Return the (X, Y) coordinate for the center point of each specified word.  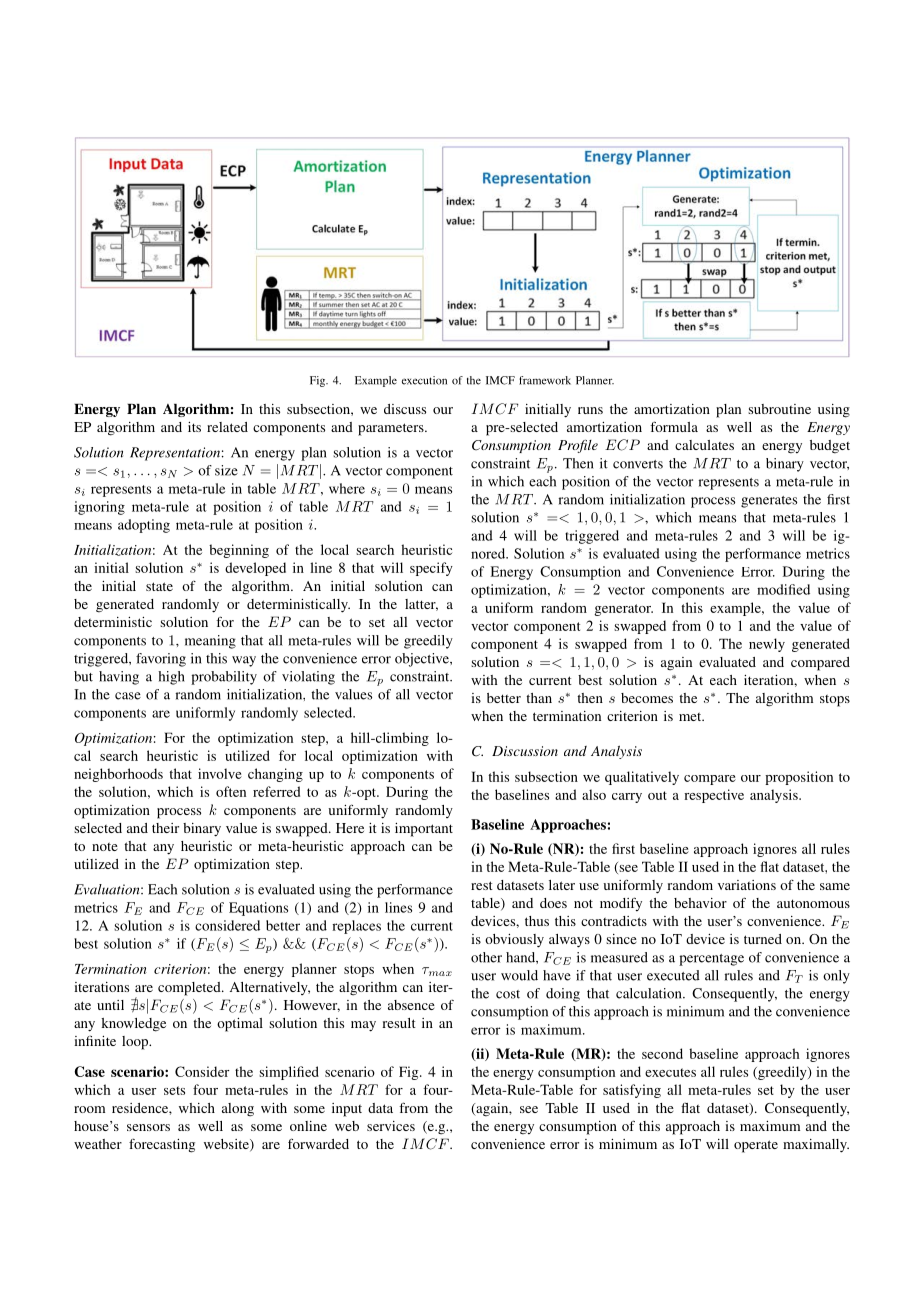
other (486, 957)
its (194, 427)
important (424, 830)
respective (714, 796)
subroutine (779, 409)
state (159, 586)
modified (783, 589)
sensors (148, 1127)
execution (424, 380)
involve (220, 773)
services (391, 1126)
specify (431, 569)
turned (763, 939)
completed (190, 989)
